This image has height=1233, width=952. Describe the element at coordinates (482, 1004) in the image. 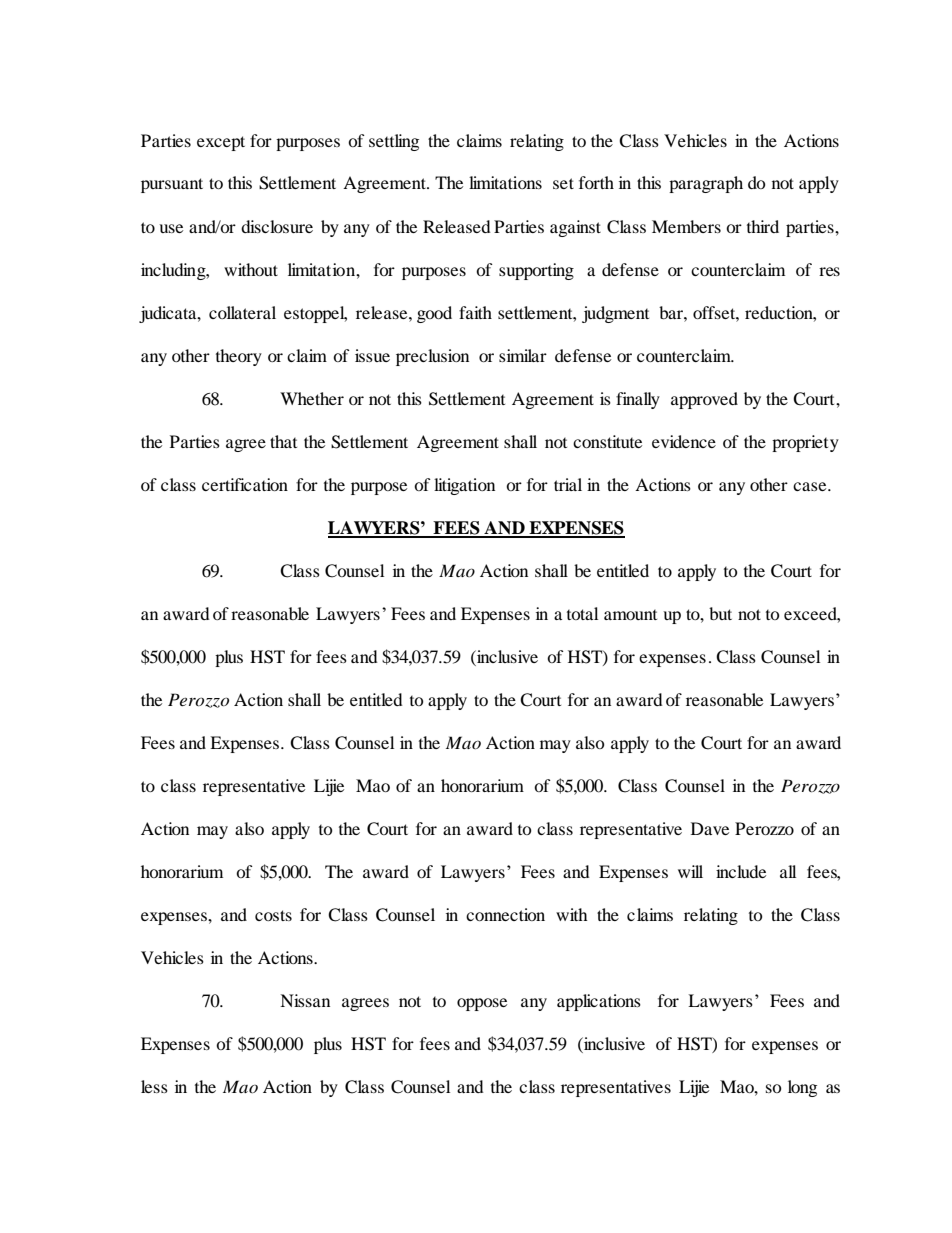

I see `oppose` at that location.
